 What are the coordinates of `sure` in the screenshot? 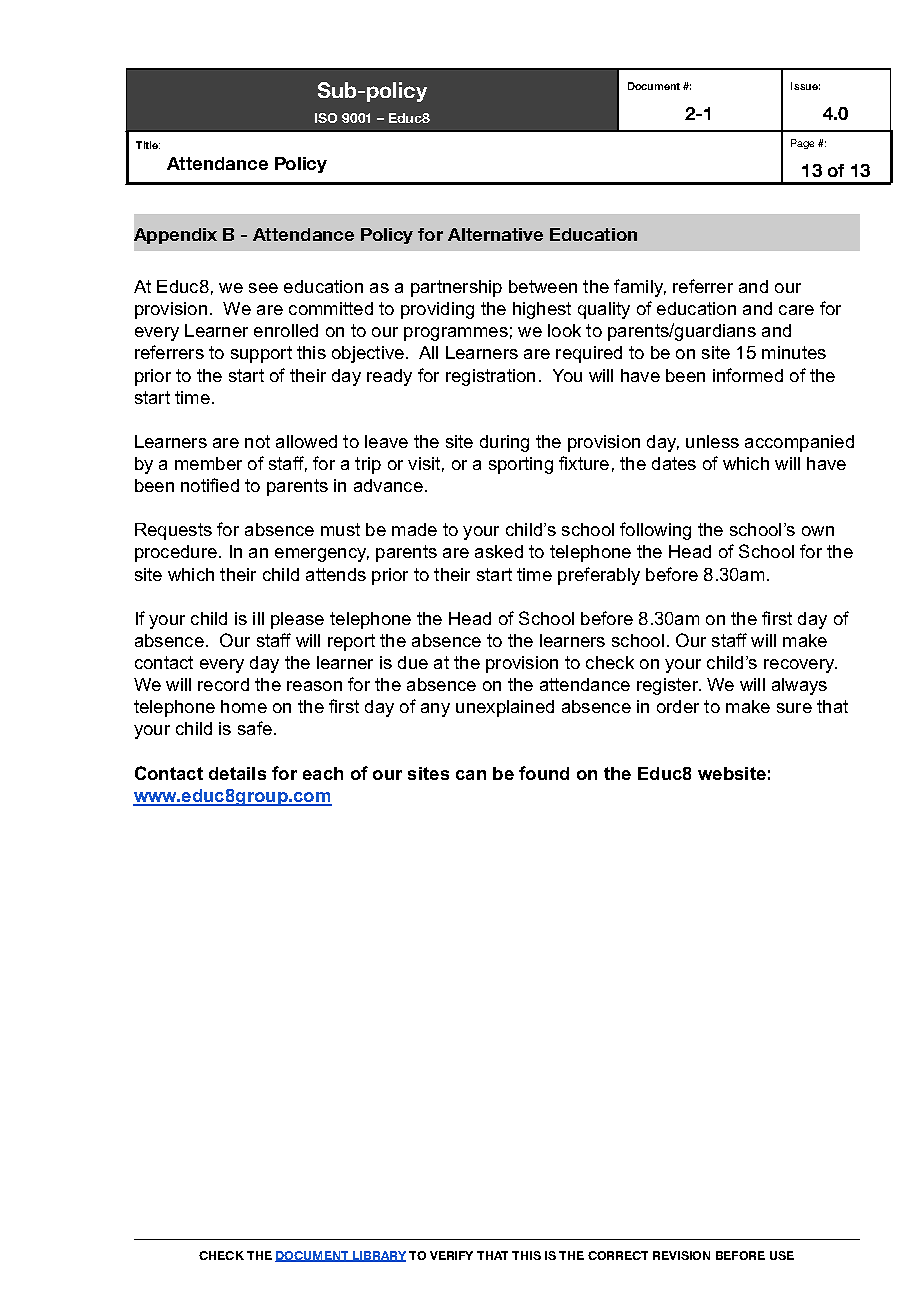 It's located at (794, 708).
